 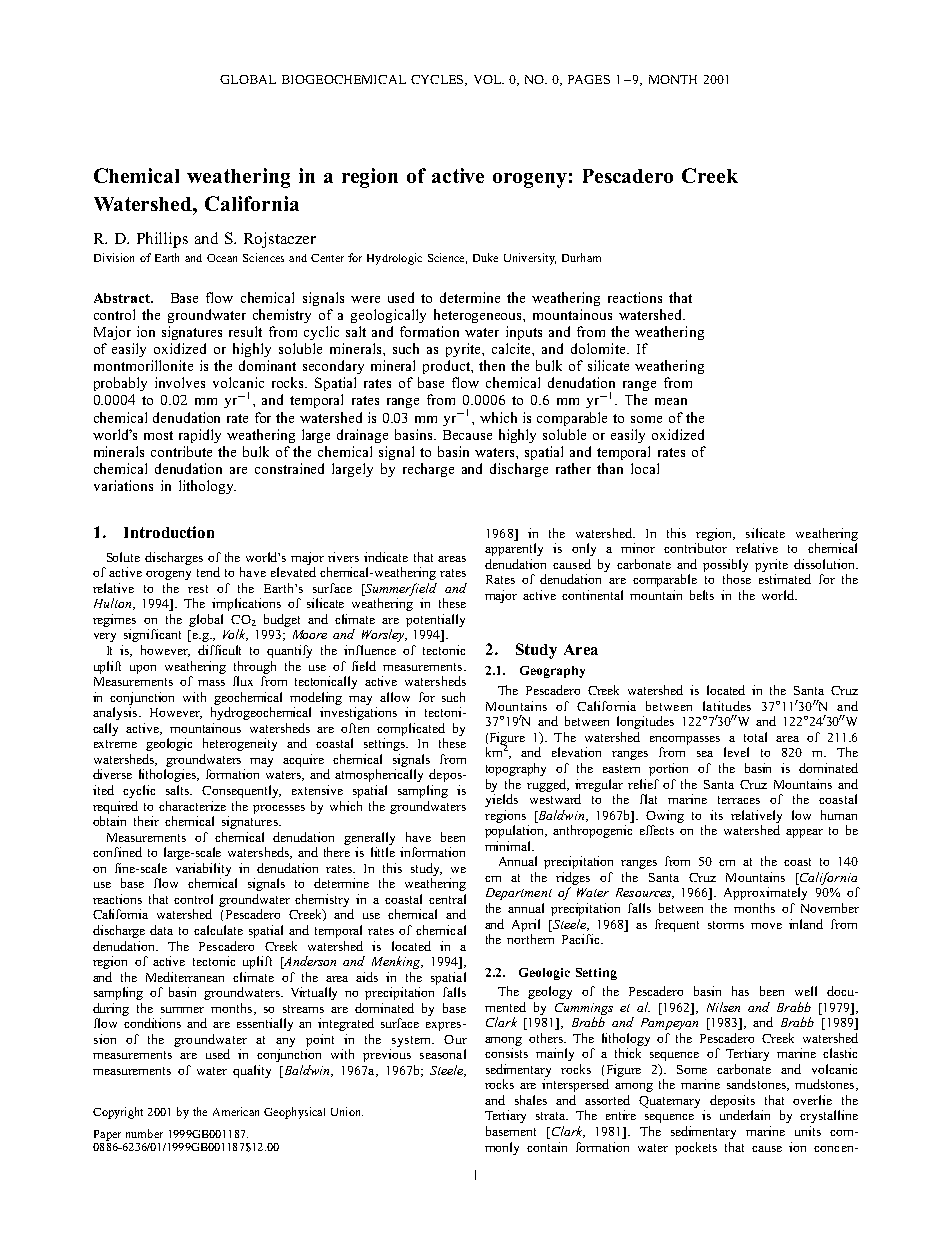 I want to click on potentially, so click(x=435, y=620).
